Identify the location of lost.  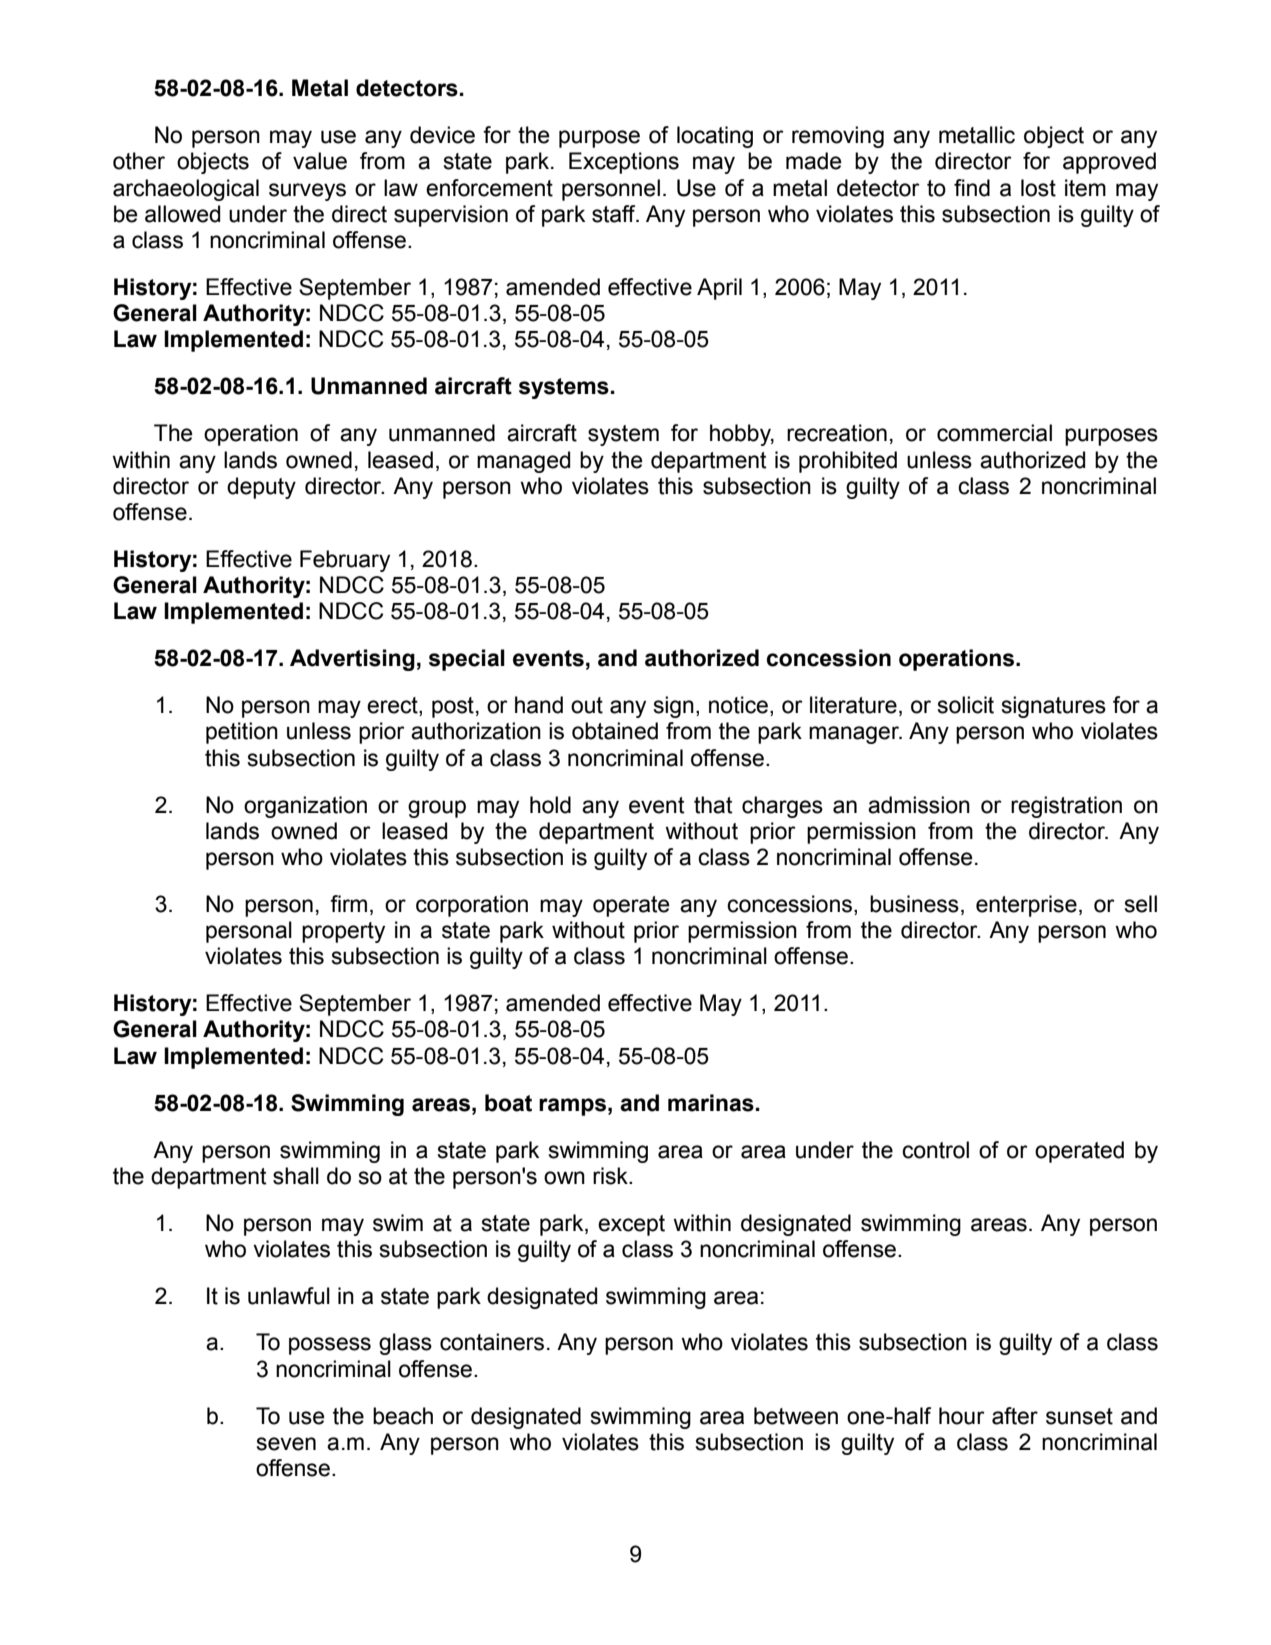
(1038, 188).
